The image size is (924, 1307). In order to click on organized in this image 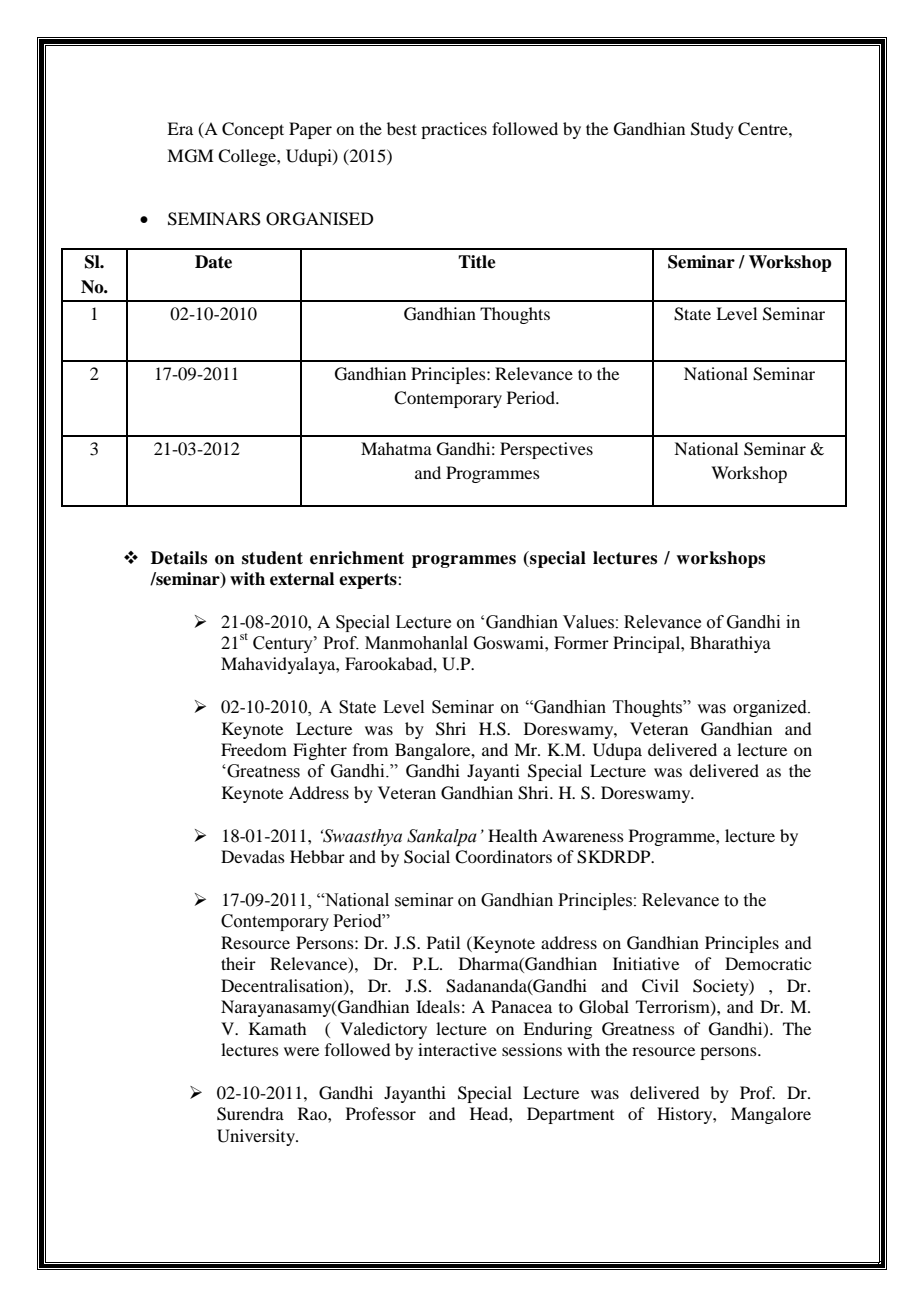, I will do `click(771, 708)`.
